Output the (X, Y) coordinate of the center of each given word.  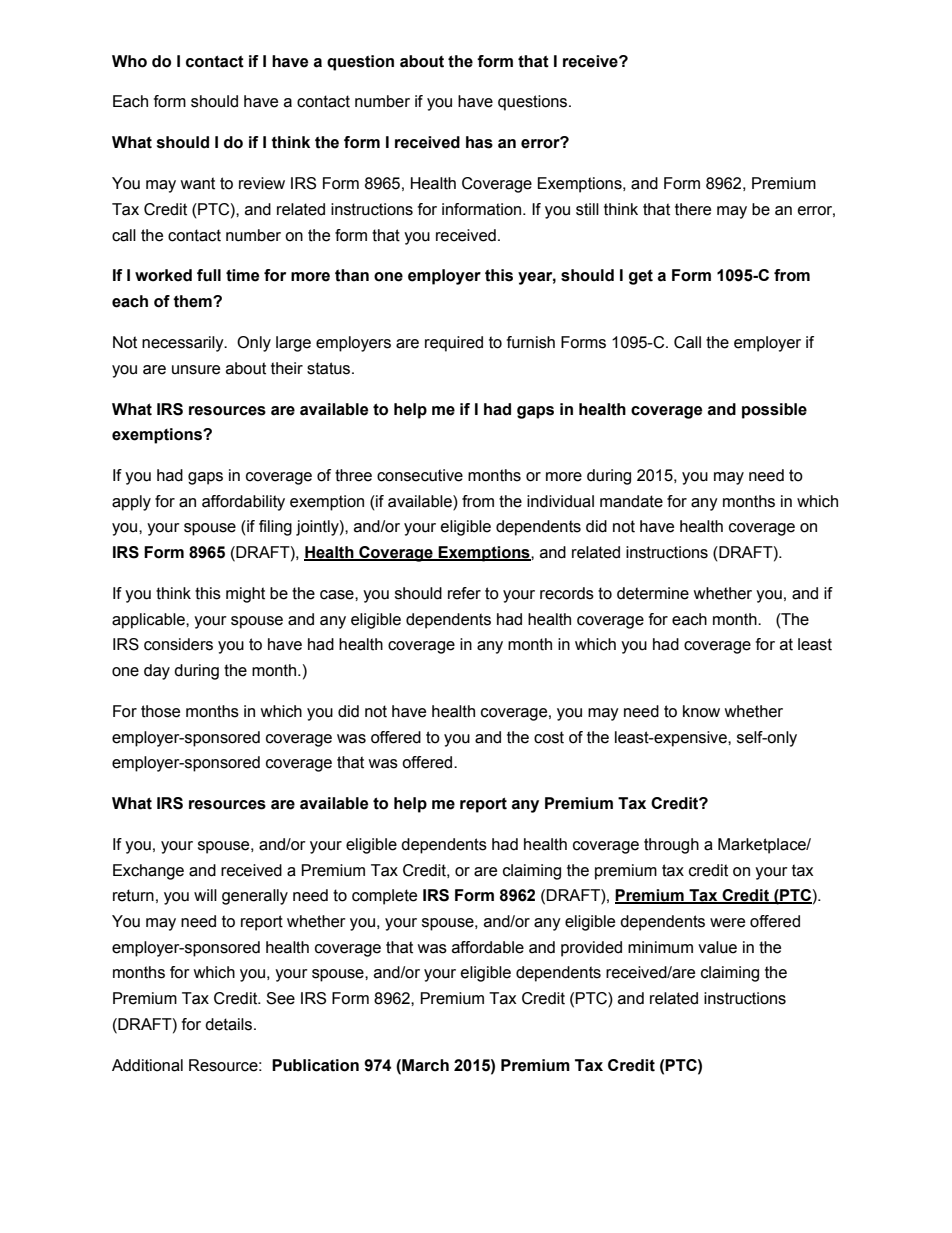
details (228, 1024)
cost (549, 737)
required (454, 344)
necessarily (184, 344)
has (479, 142)
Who (129, 61)
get (641, 277)
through (671, 846)
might (245, 595)
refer (464, 593)
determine (653, 593)
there (693, 209)
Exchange (148, 872)
